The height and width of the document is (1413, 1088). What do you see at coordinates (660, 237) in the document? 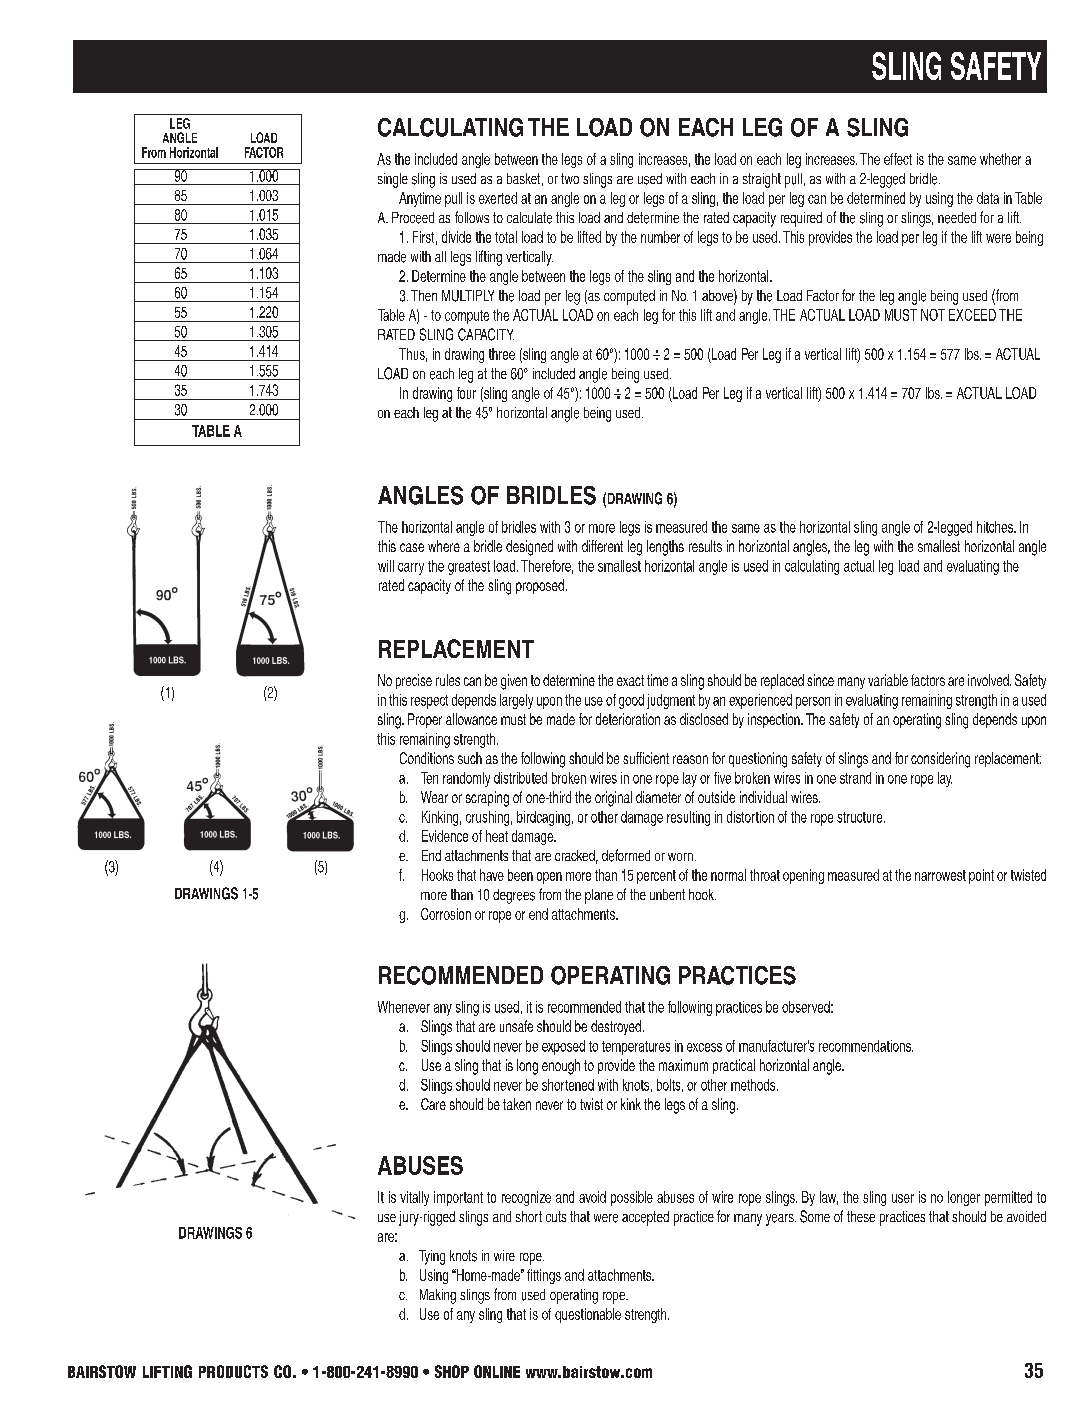
I see `number` at bounding box center [660, 237].
